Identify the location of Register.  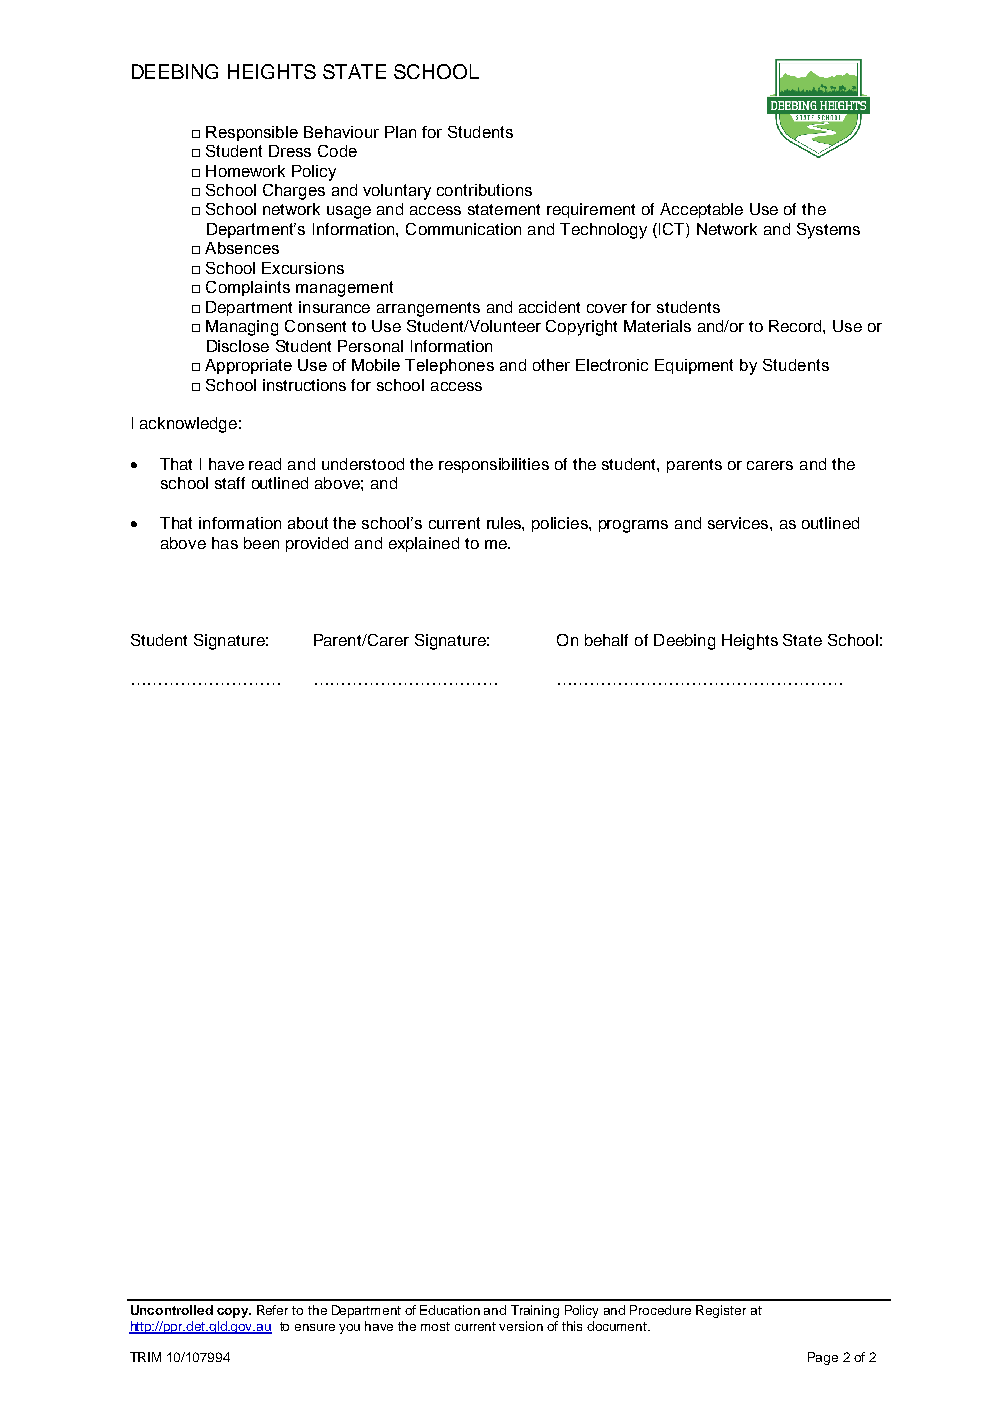
(721, 1311).
